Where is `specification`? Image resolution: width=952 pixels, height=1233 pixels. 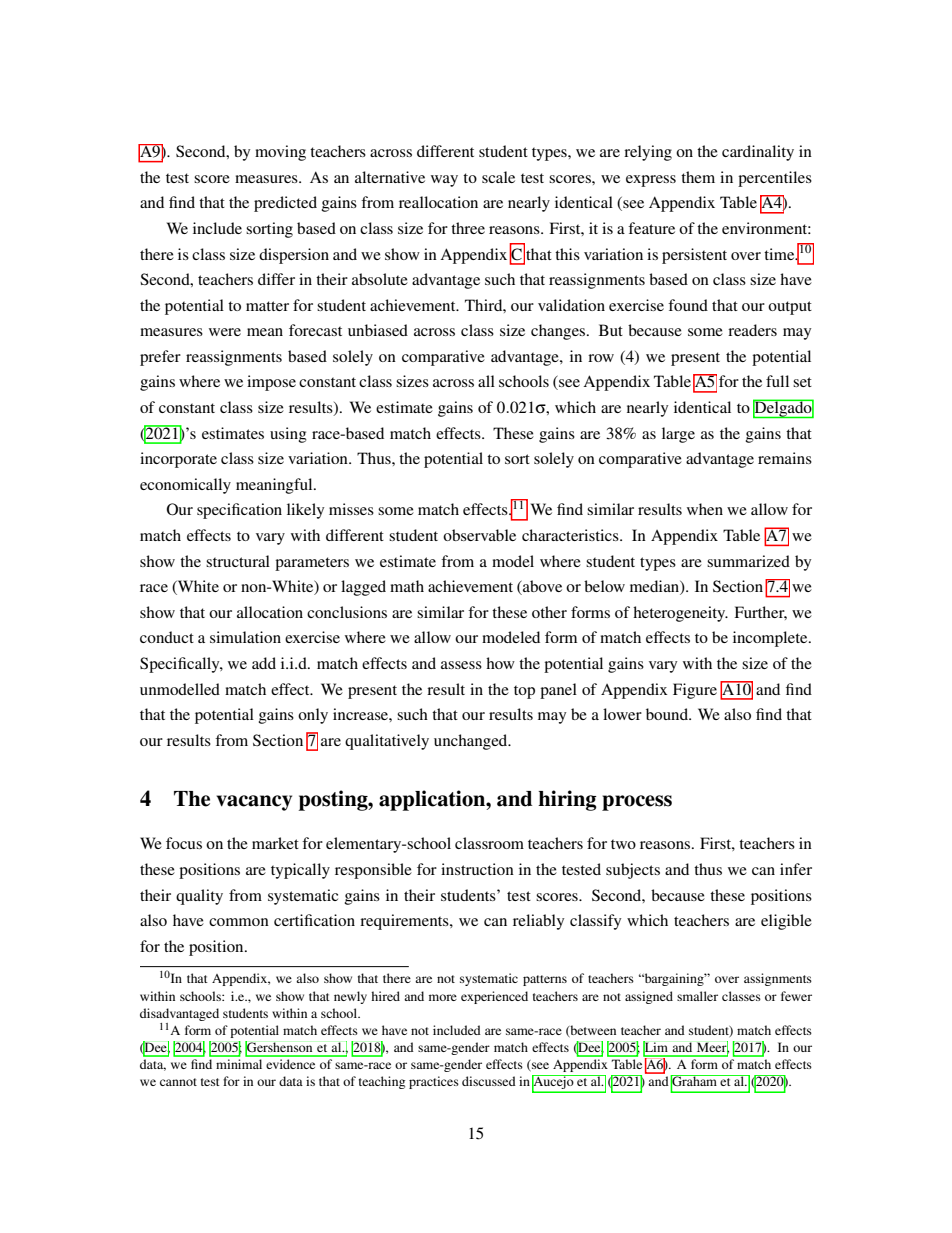
specification is located at coordinates (239, 511).
